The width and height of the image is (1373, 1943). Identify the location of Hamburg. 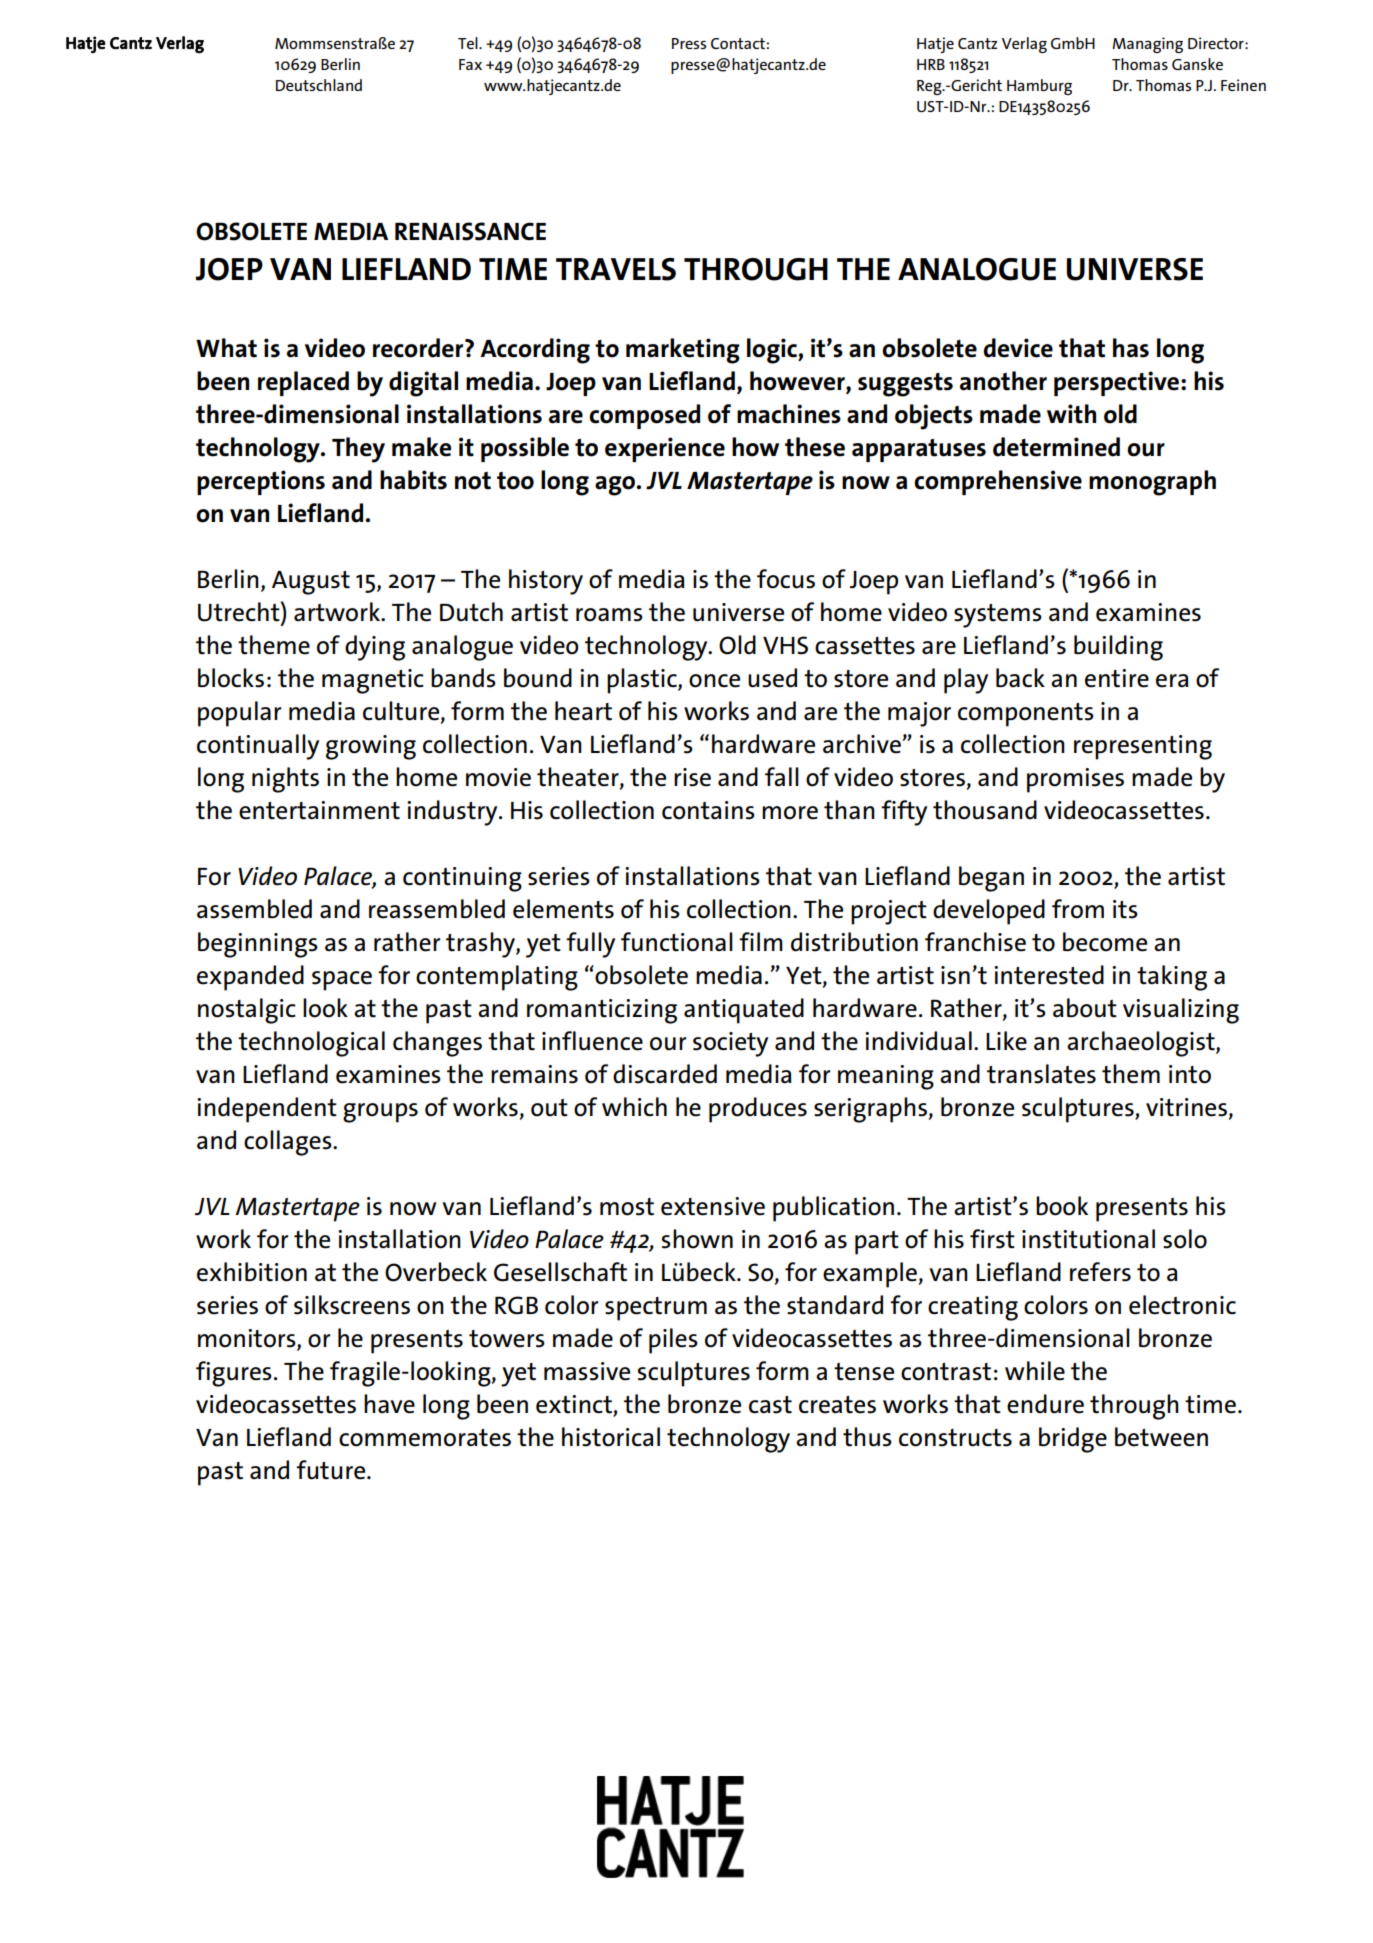
(1039, 87).
